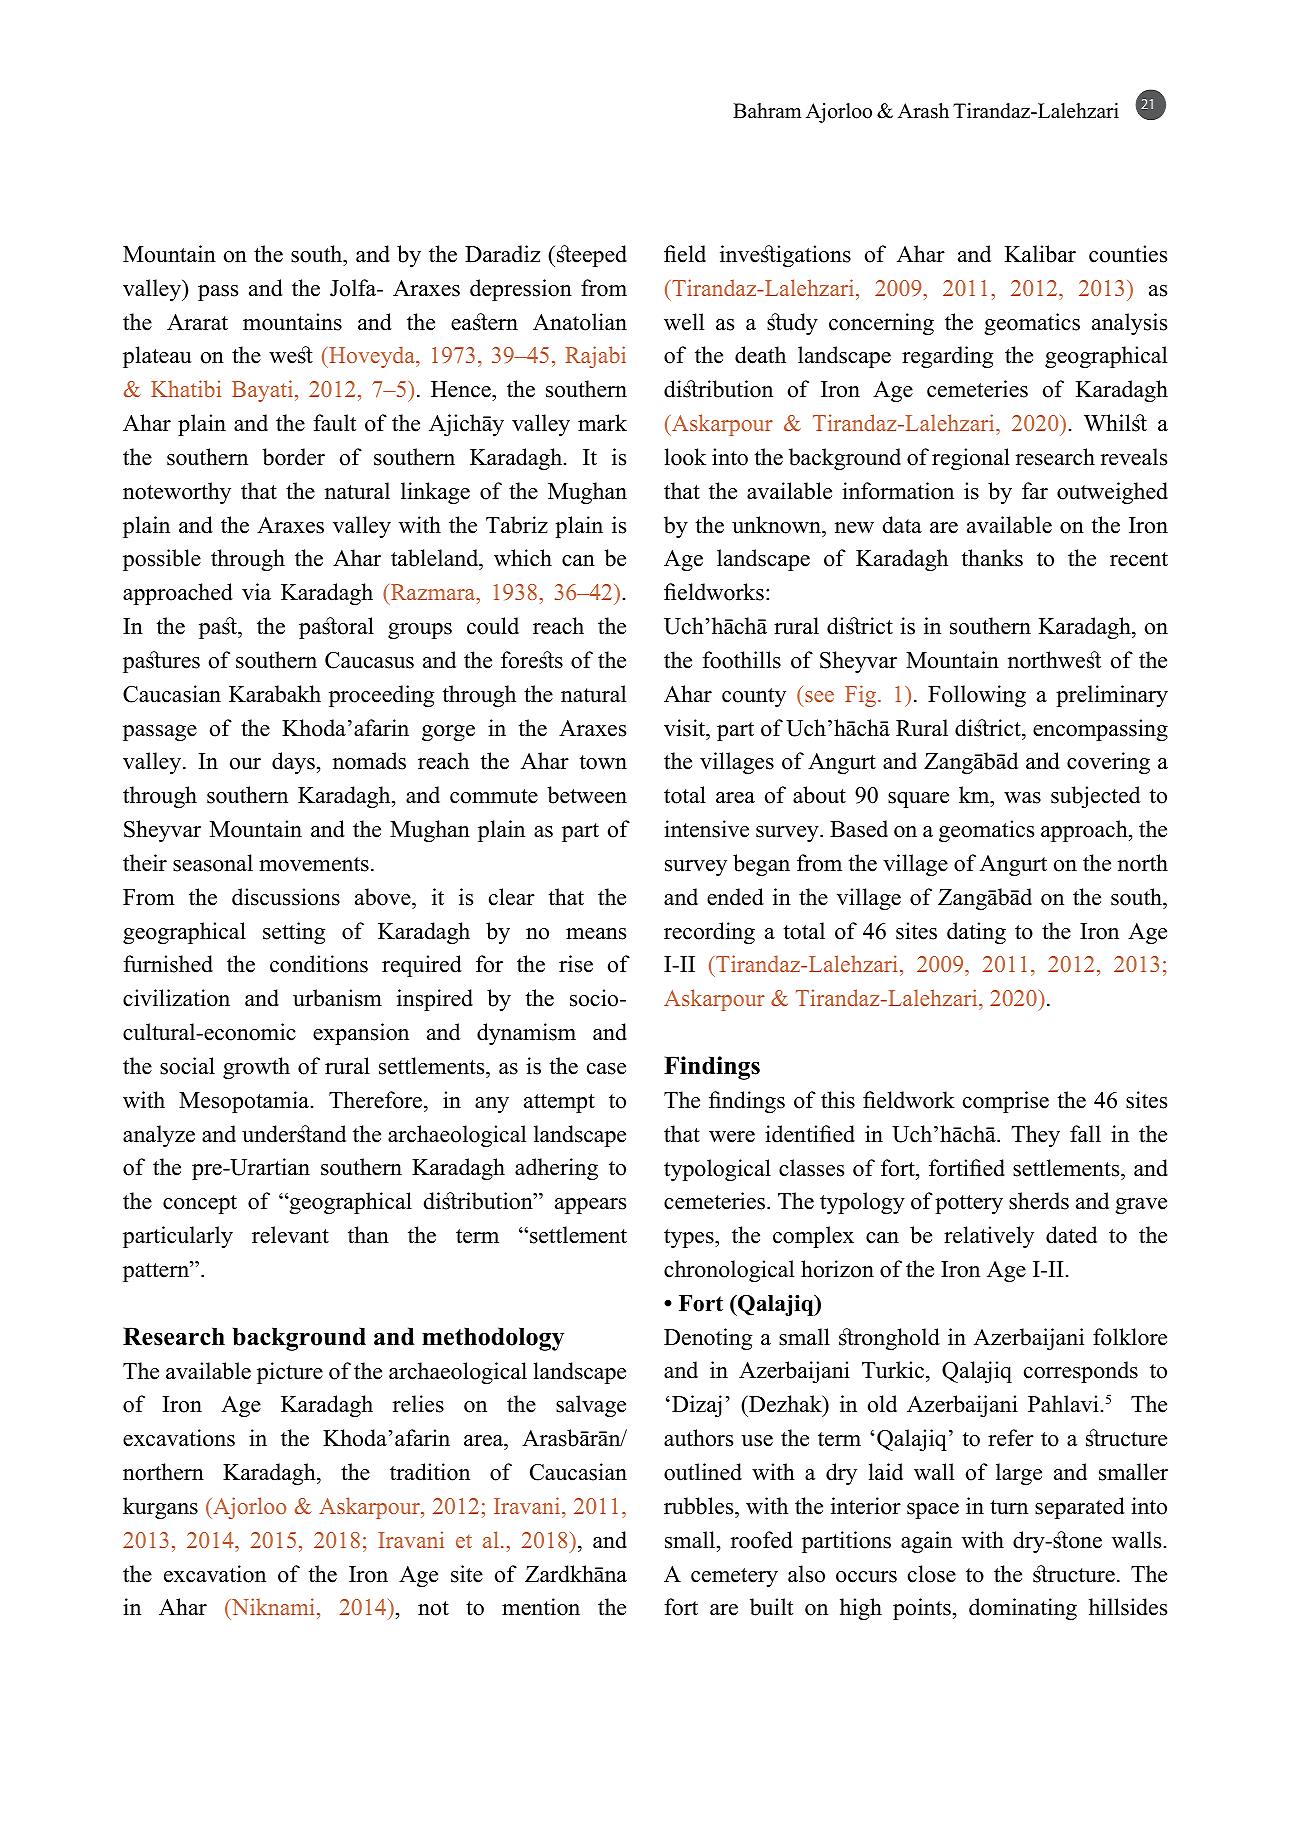  What do you see at coordinates (767, 110) in the document?
I see `Bahram` at bounding box center [767, 110].
